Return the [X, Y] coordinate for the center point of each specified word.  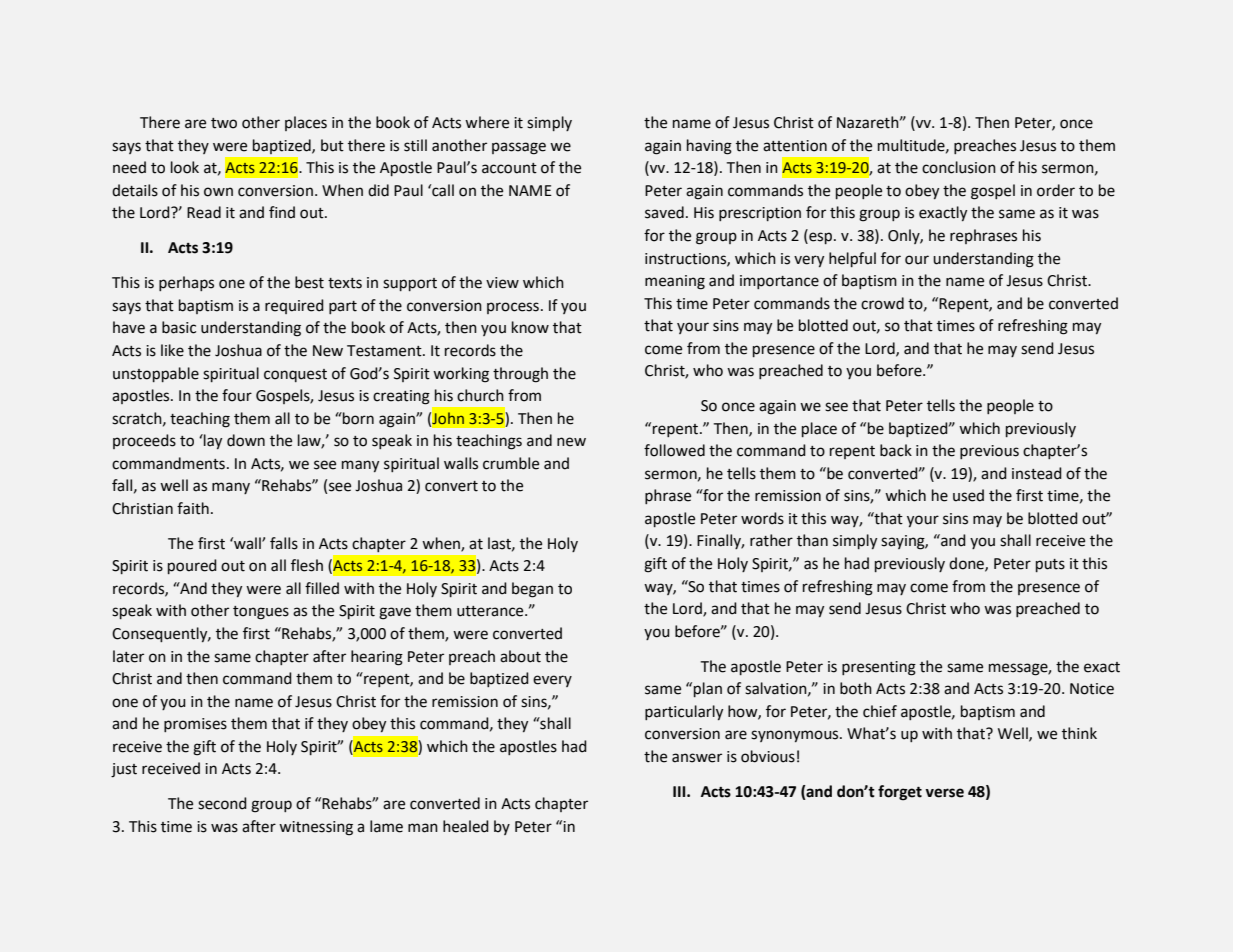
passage [519, 148]
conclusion [959, 167]
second [222, 803]
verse [944, 793]
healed [466, 826]
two [224, 123]
